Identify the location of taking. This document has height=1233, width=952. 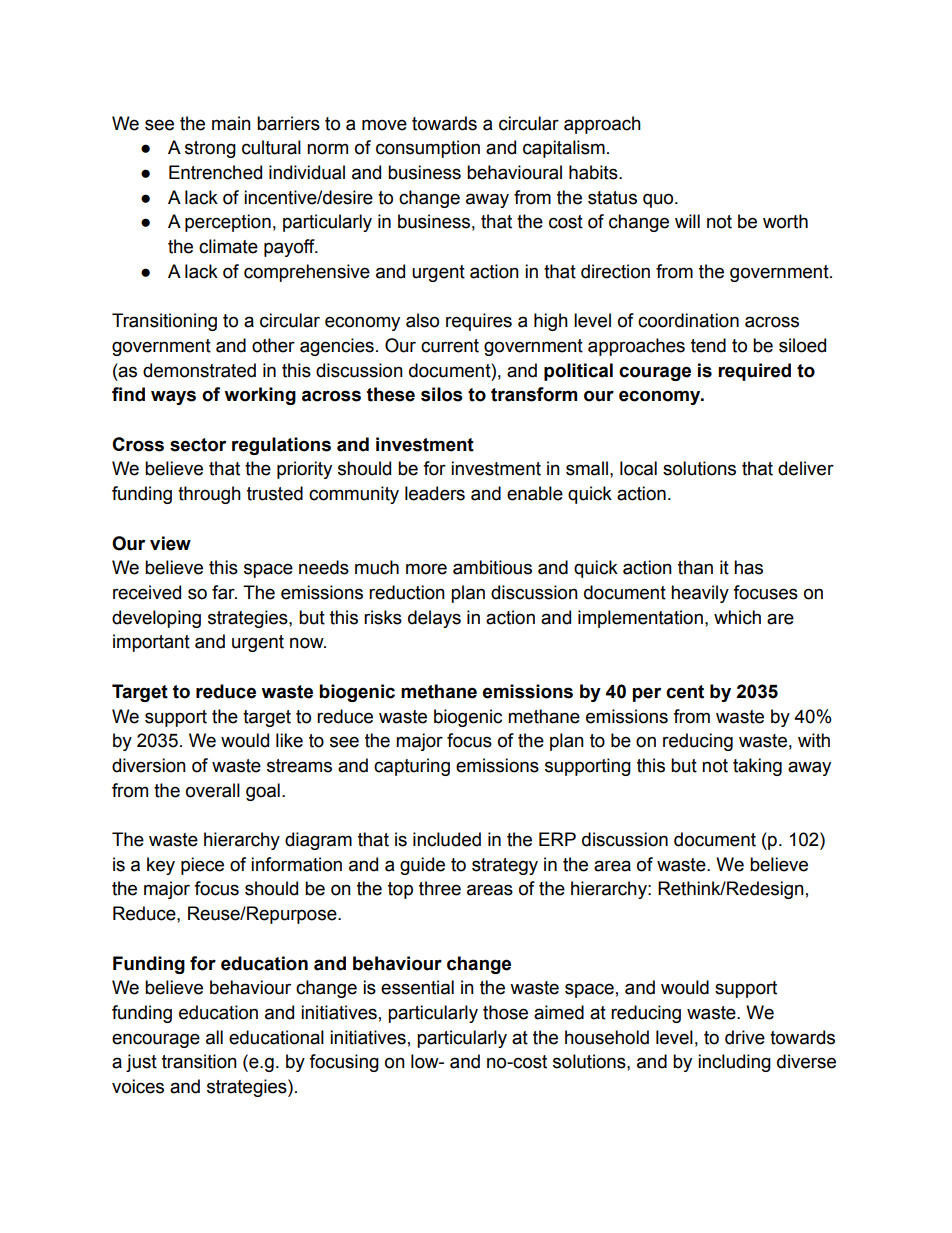
(757, 767).
